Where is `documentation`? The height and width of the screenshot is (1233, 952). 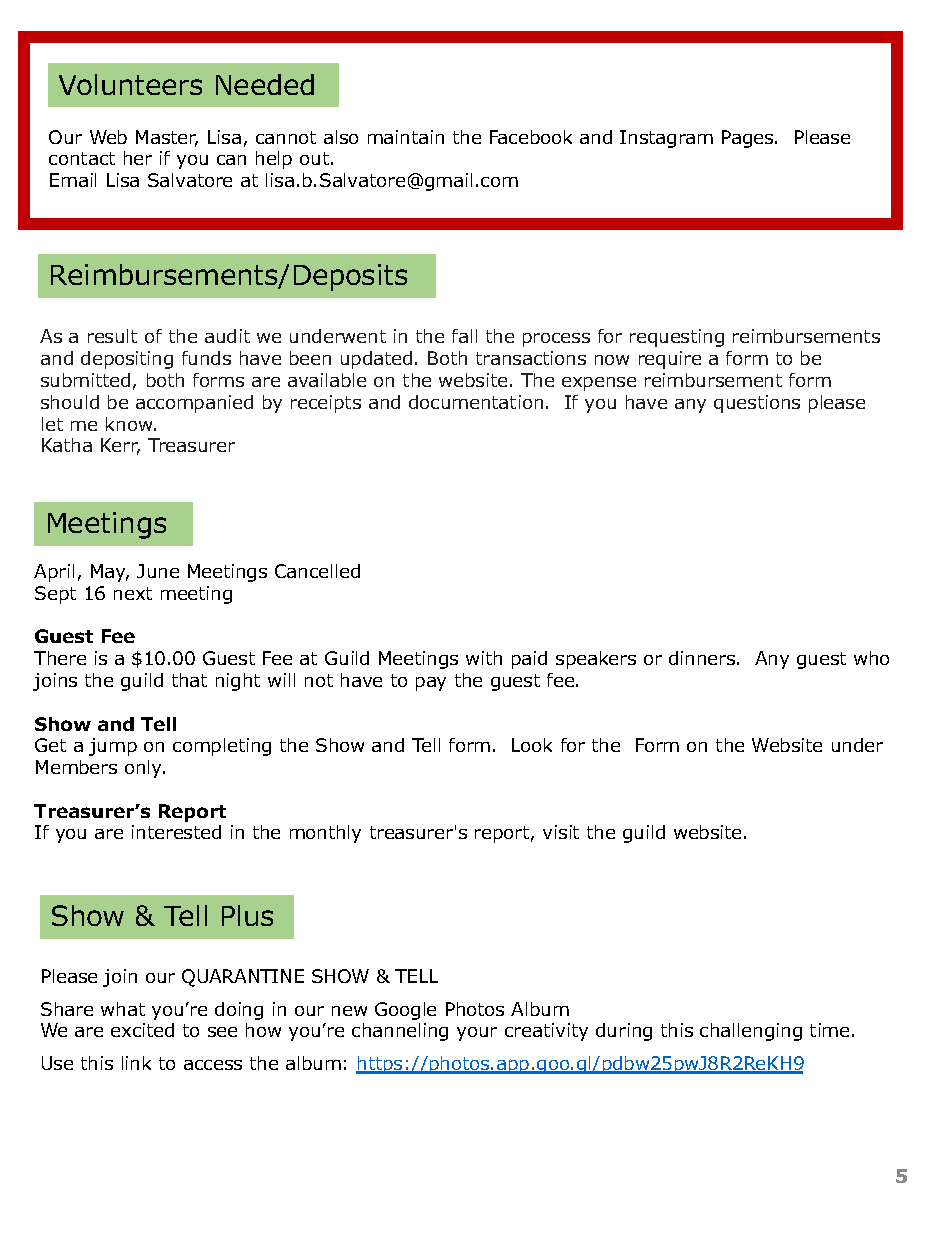
documentation is located at coordinates (476, 402).
